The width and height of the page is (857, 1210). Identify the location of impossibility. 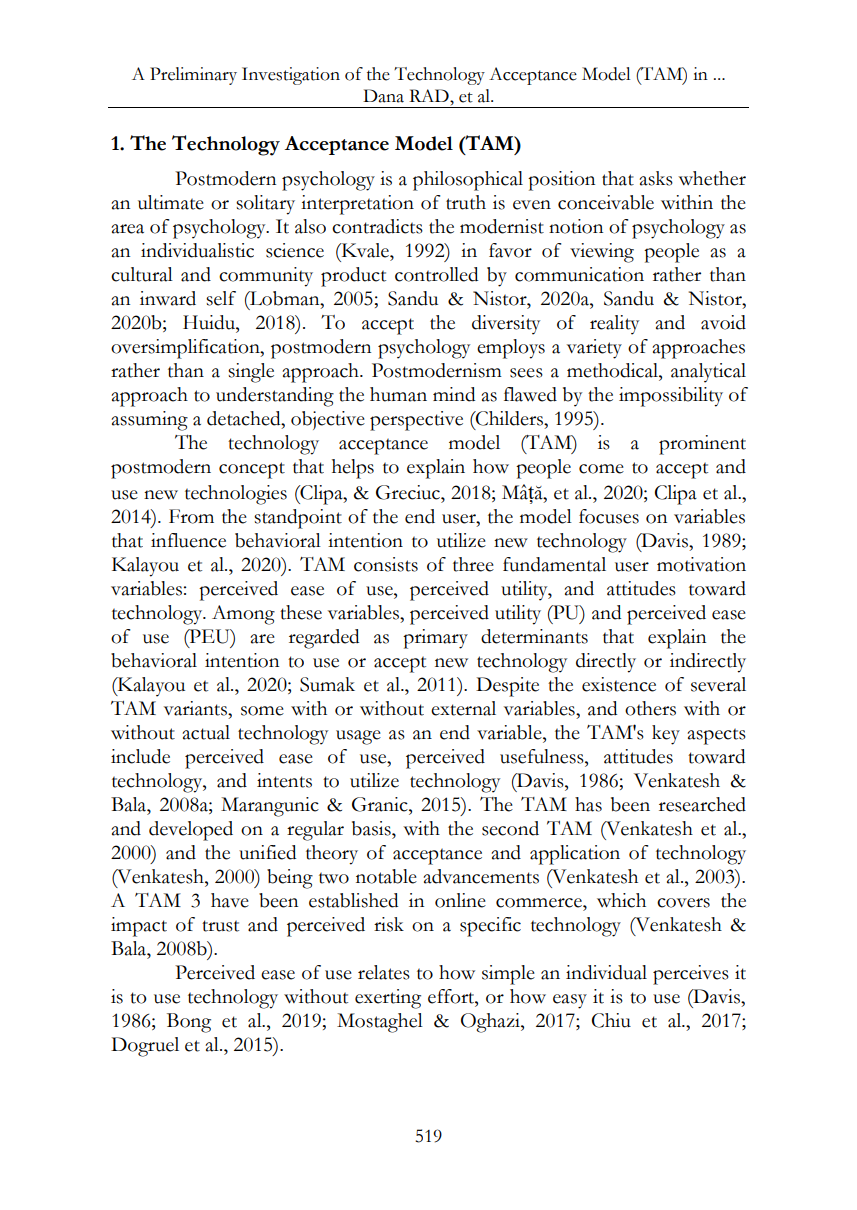
(671, 397).
